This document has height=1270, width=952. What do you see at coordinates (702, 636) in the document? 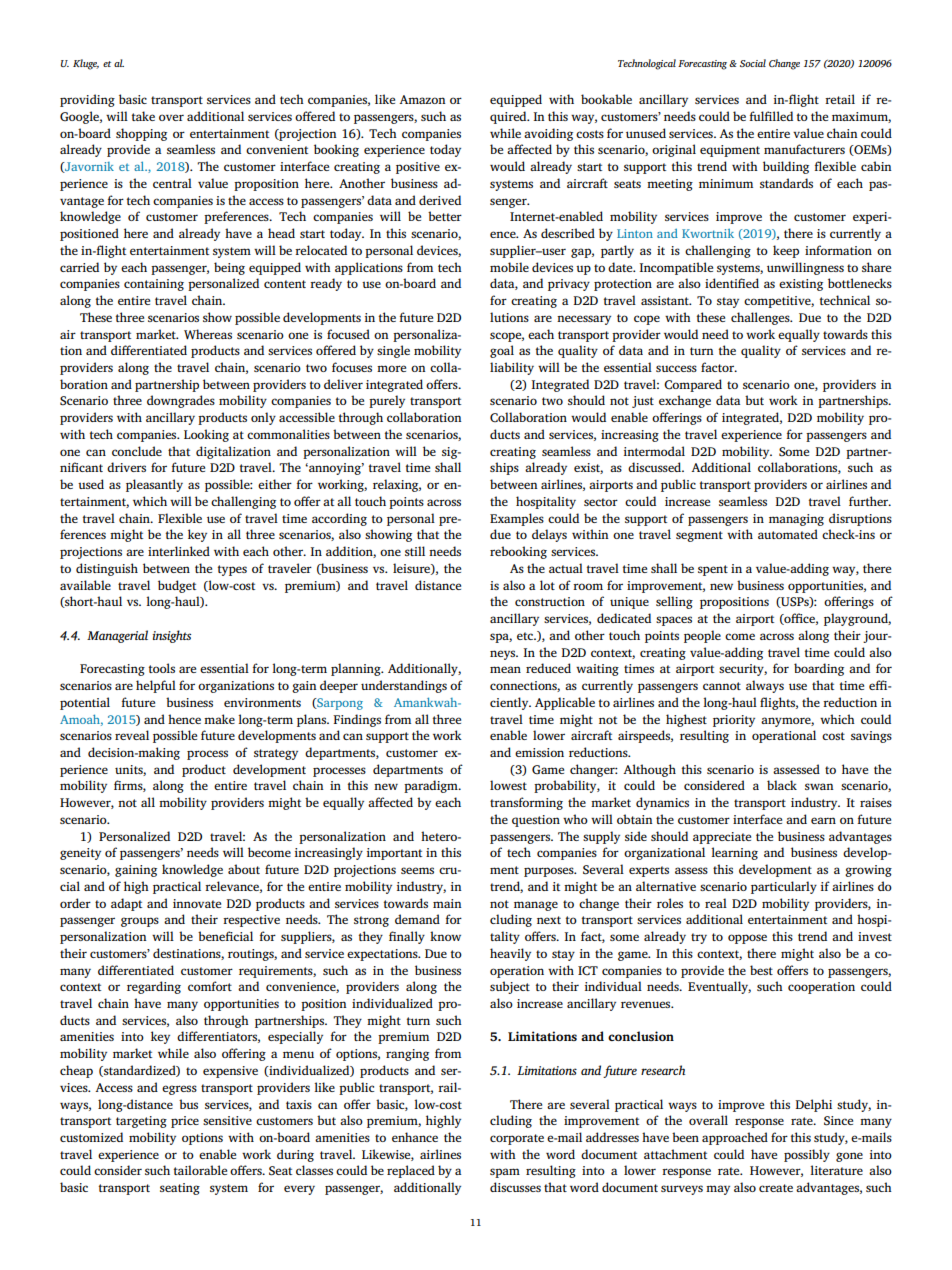
I see `people` at bounding box center [702, 636].
